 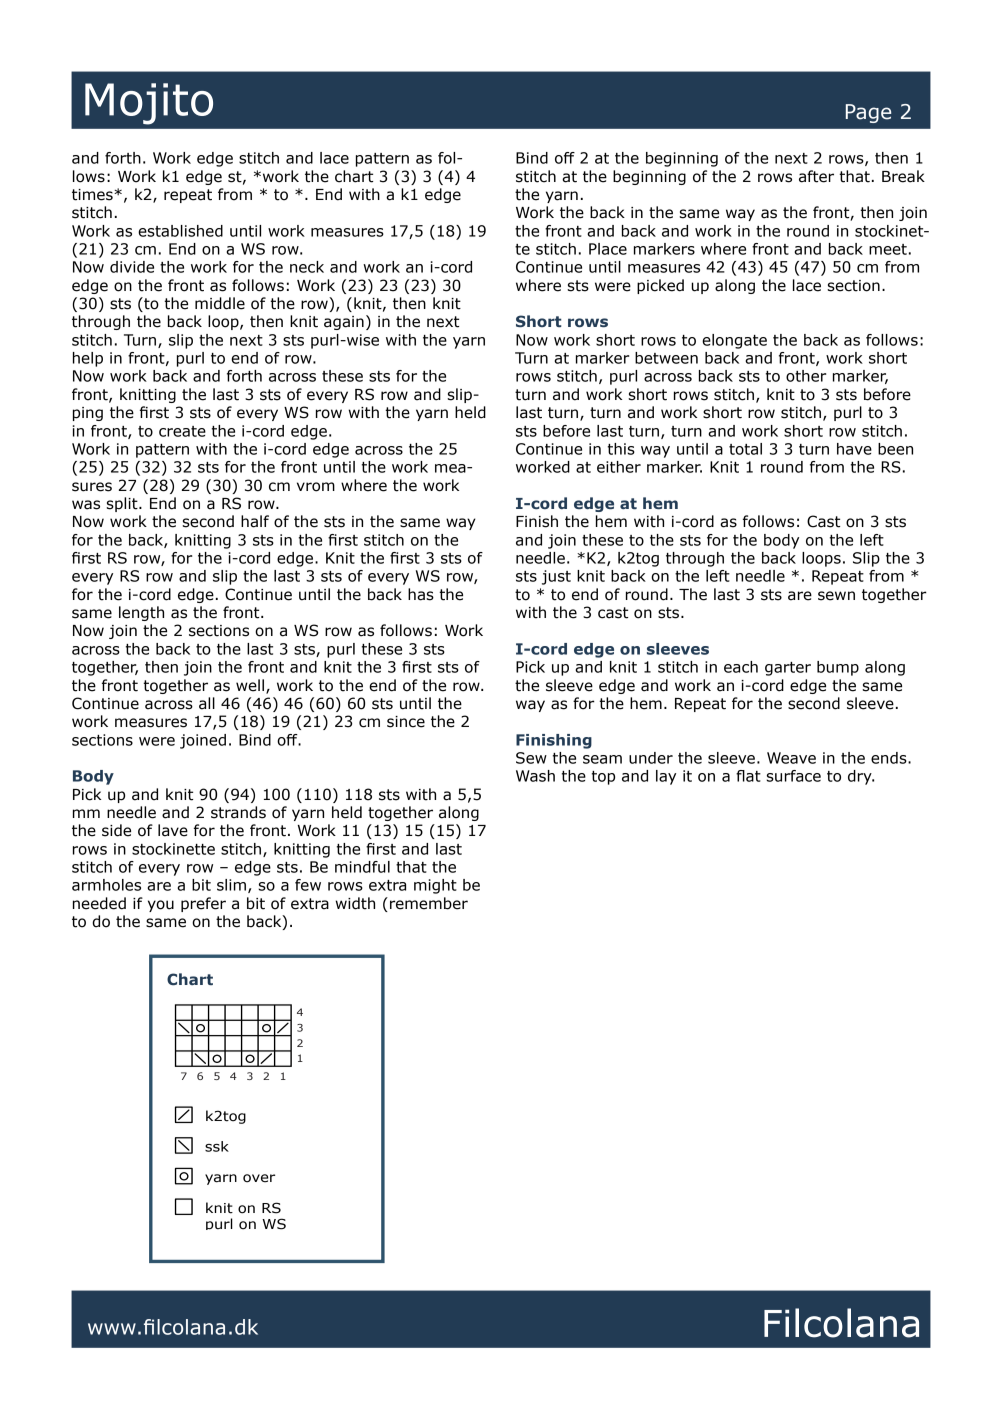 I want to click on over, so click(x=259, y=1178).
